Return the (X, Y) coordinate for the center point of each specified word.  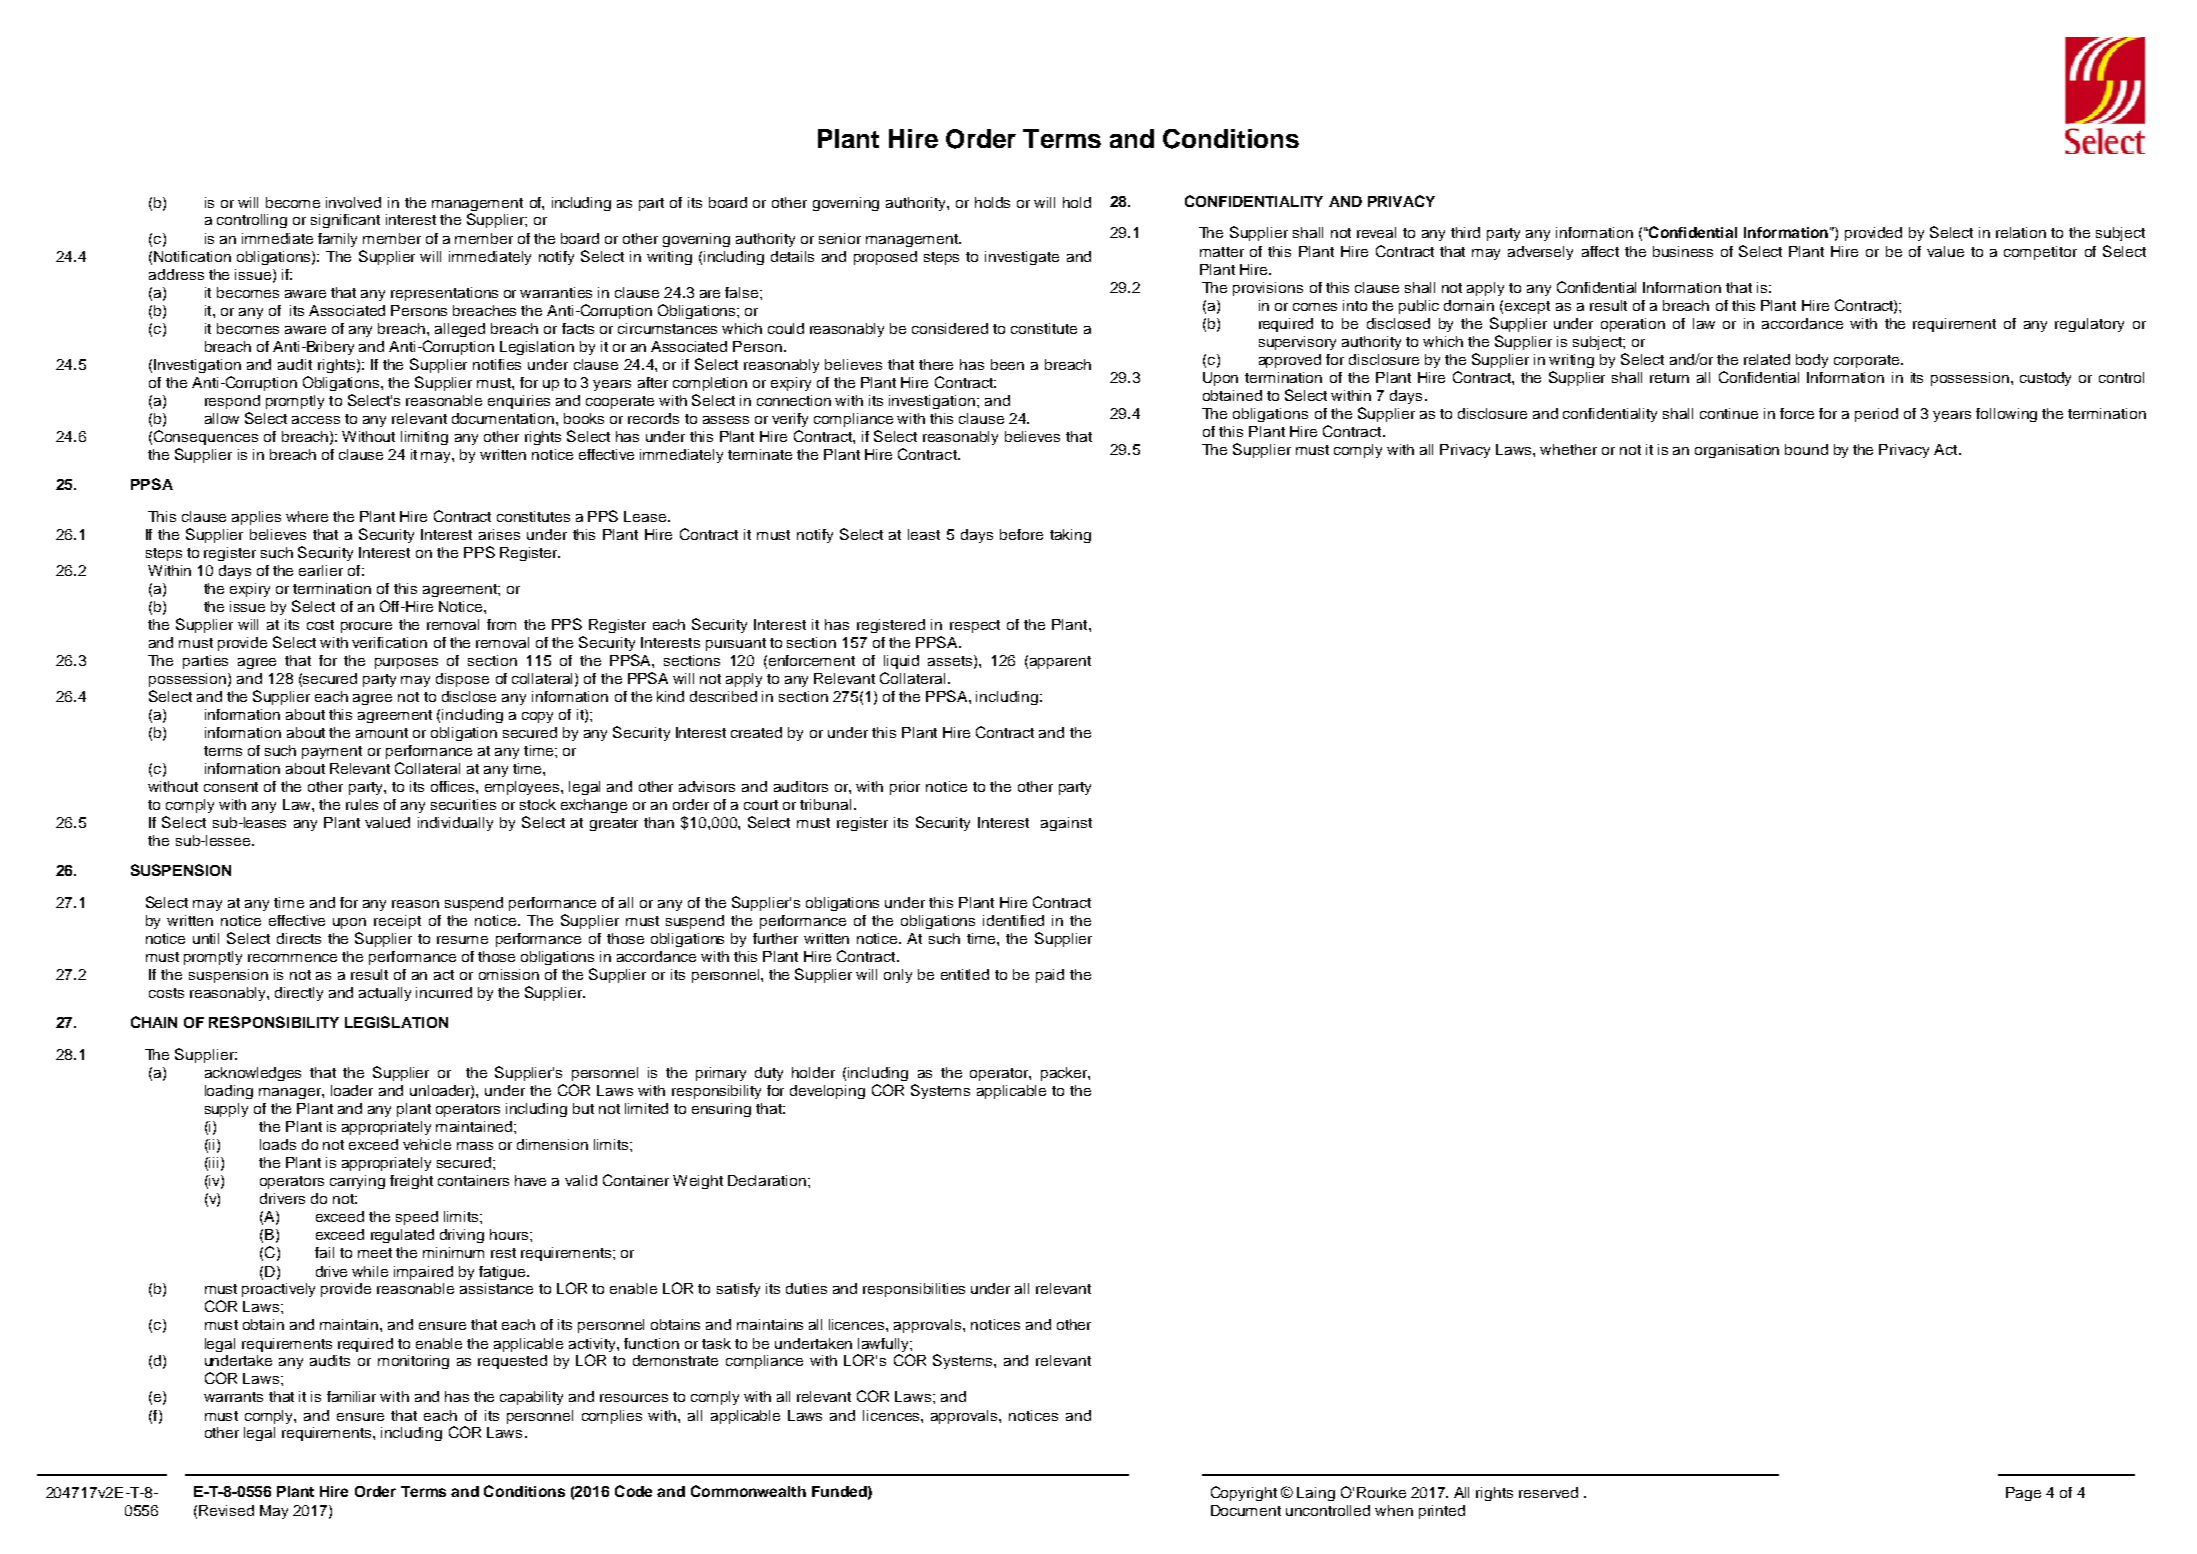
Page (2023, 1494)
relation (2021, 232)
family (337, 240)
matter (1222, 252)
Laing (1316, 1494)
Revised (226, 1510)
